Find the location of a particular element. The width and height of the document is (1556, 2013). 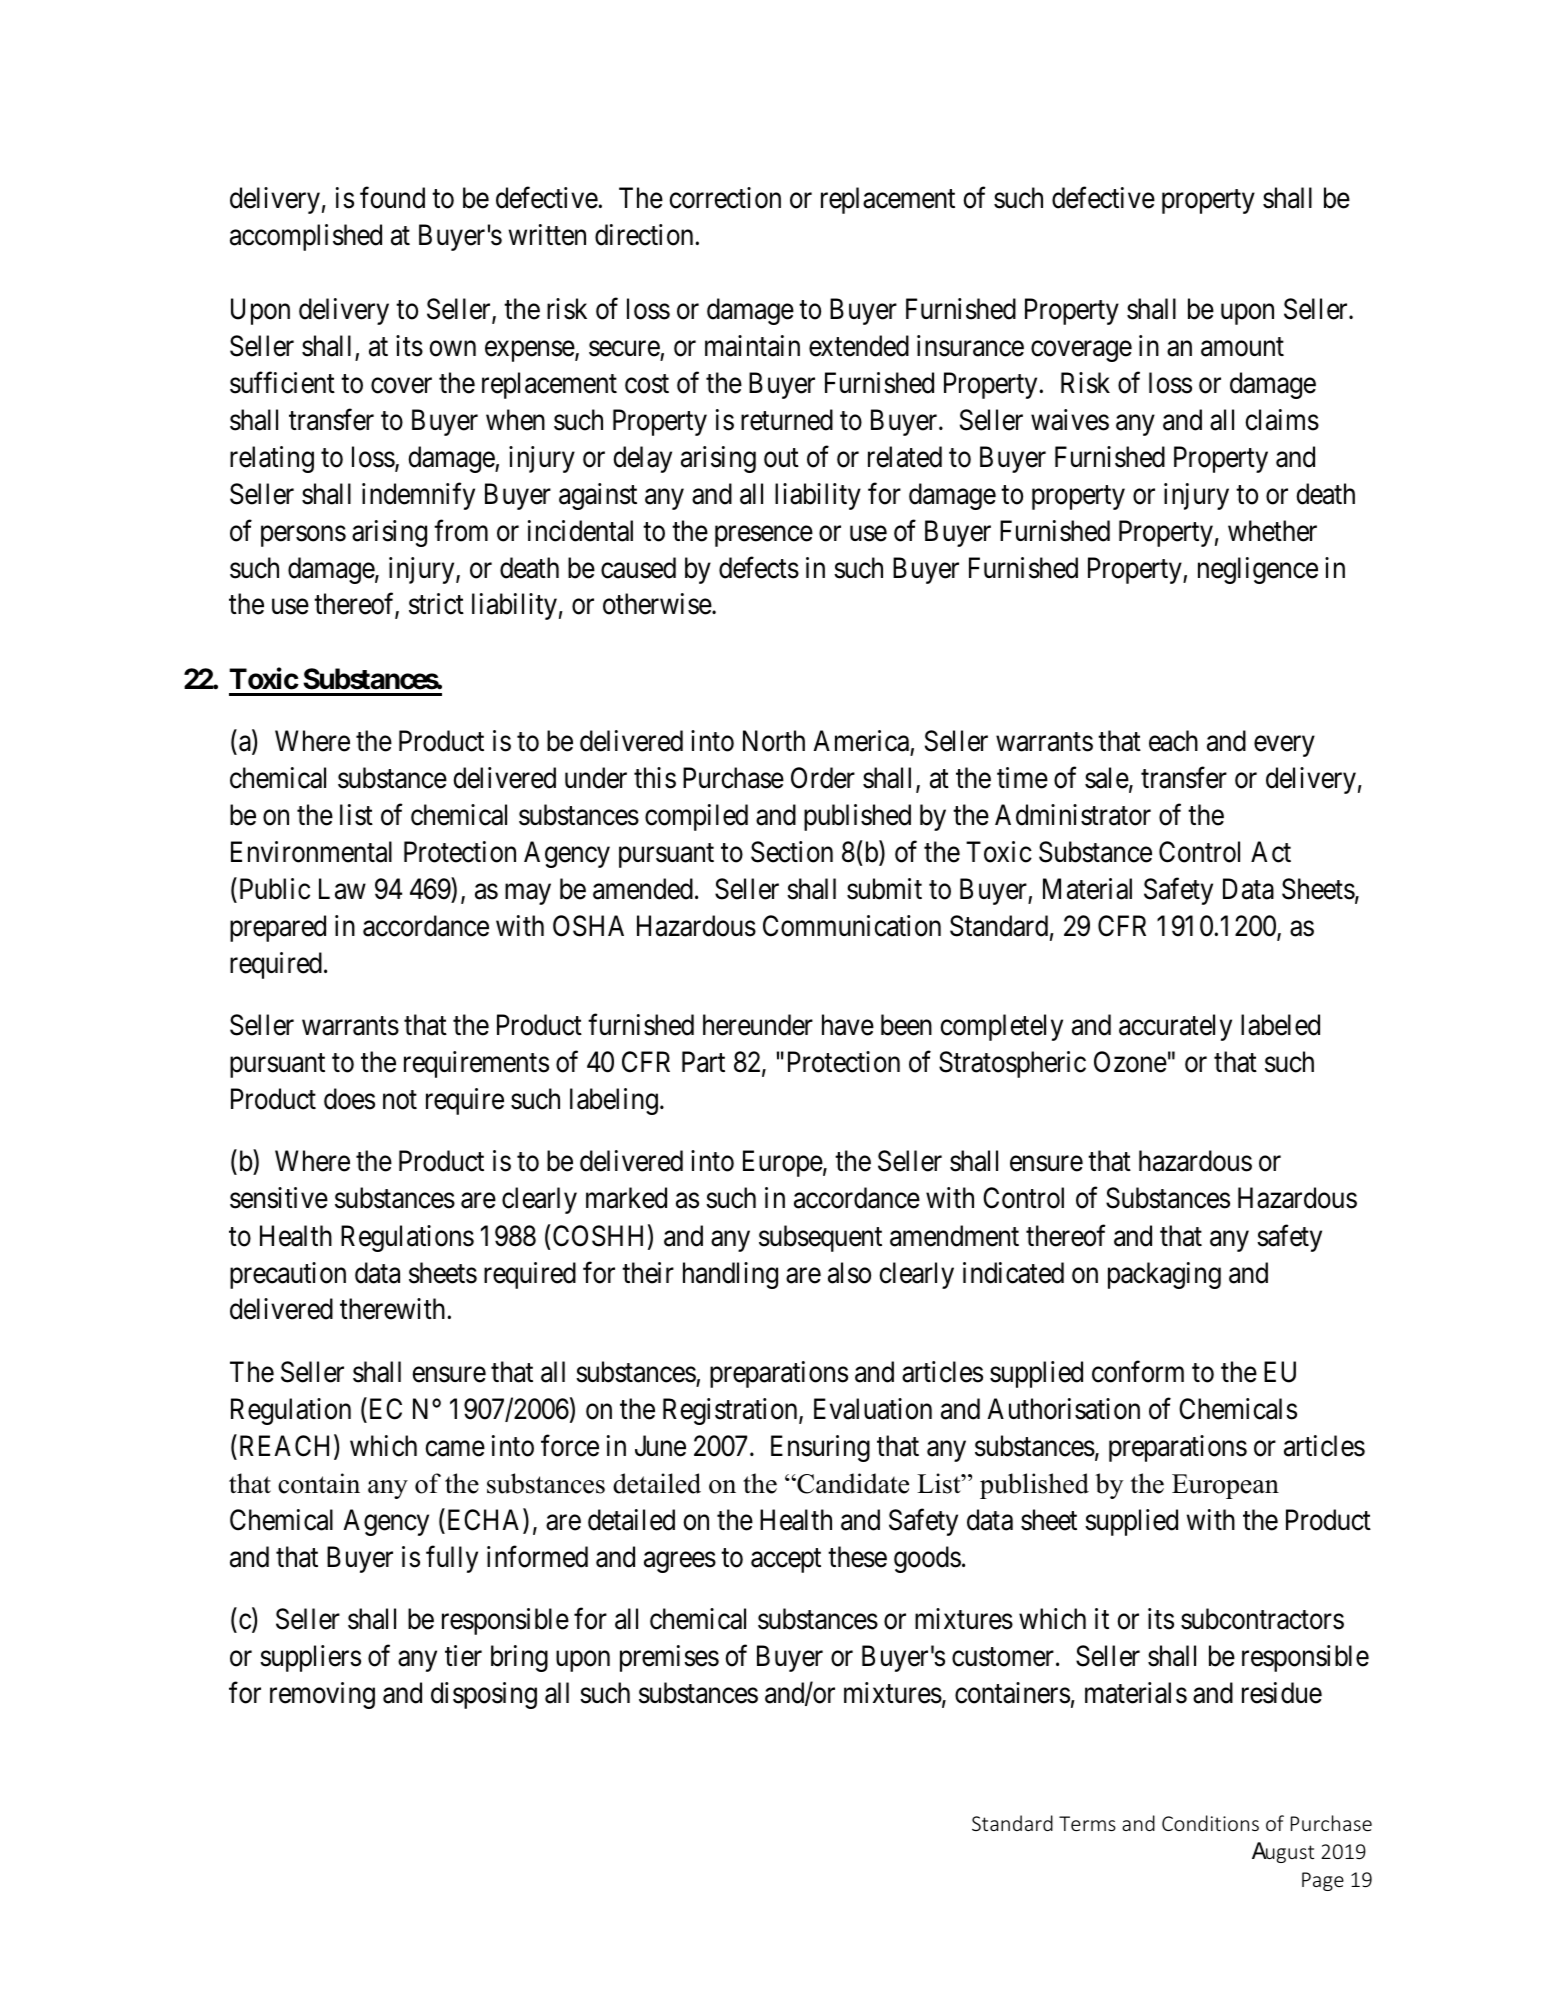

precaution is located at coordinates (288, 1275).
